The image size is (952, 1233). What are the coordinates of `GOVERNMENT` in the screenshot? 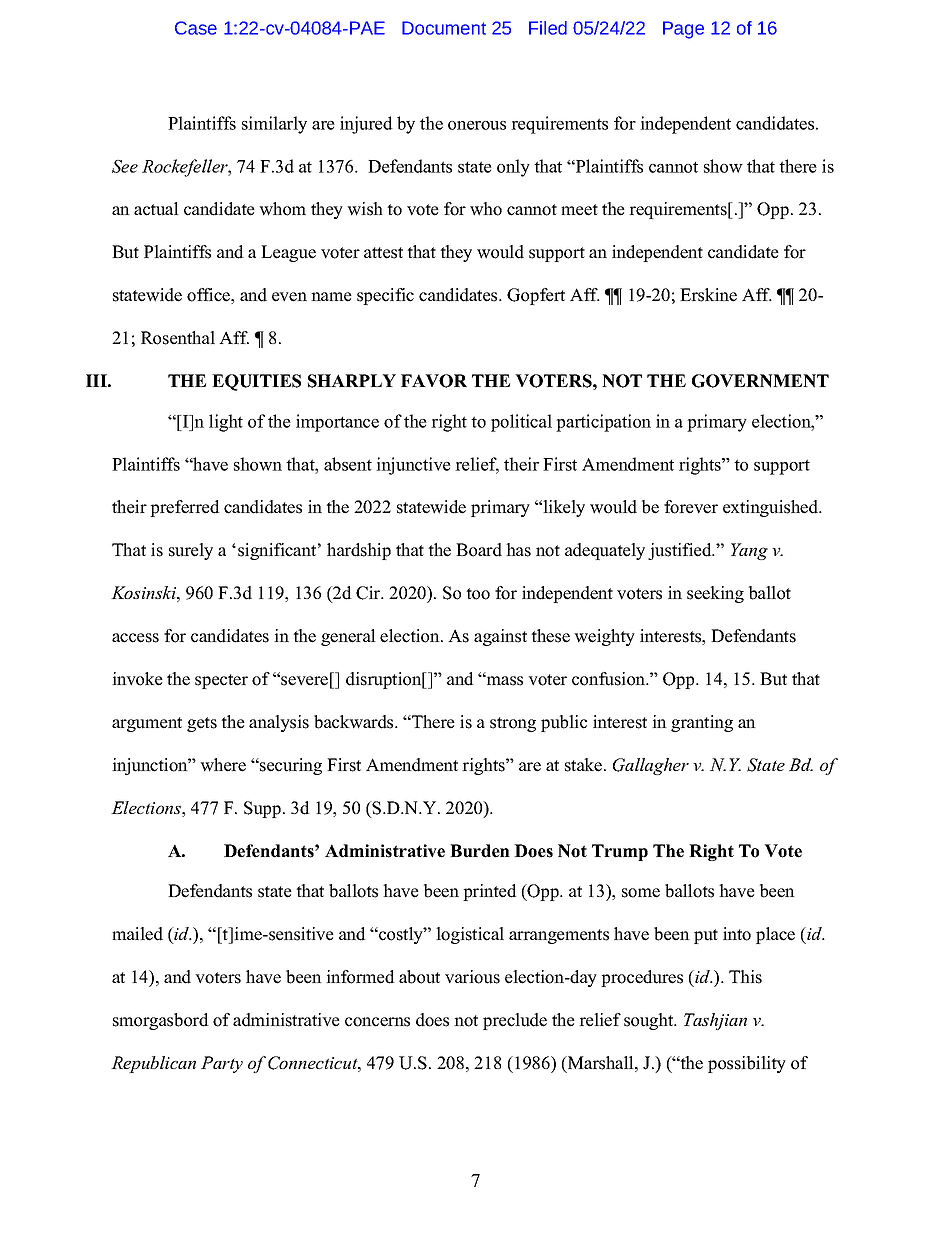 It's located at (760, 381).
